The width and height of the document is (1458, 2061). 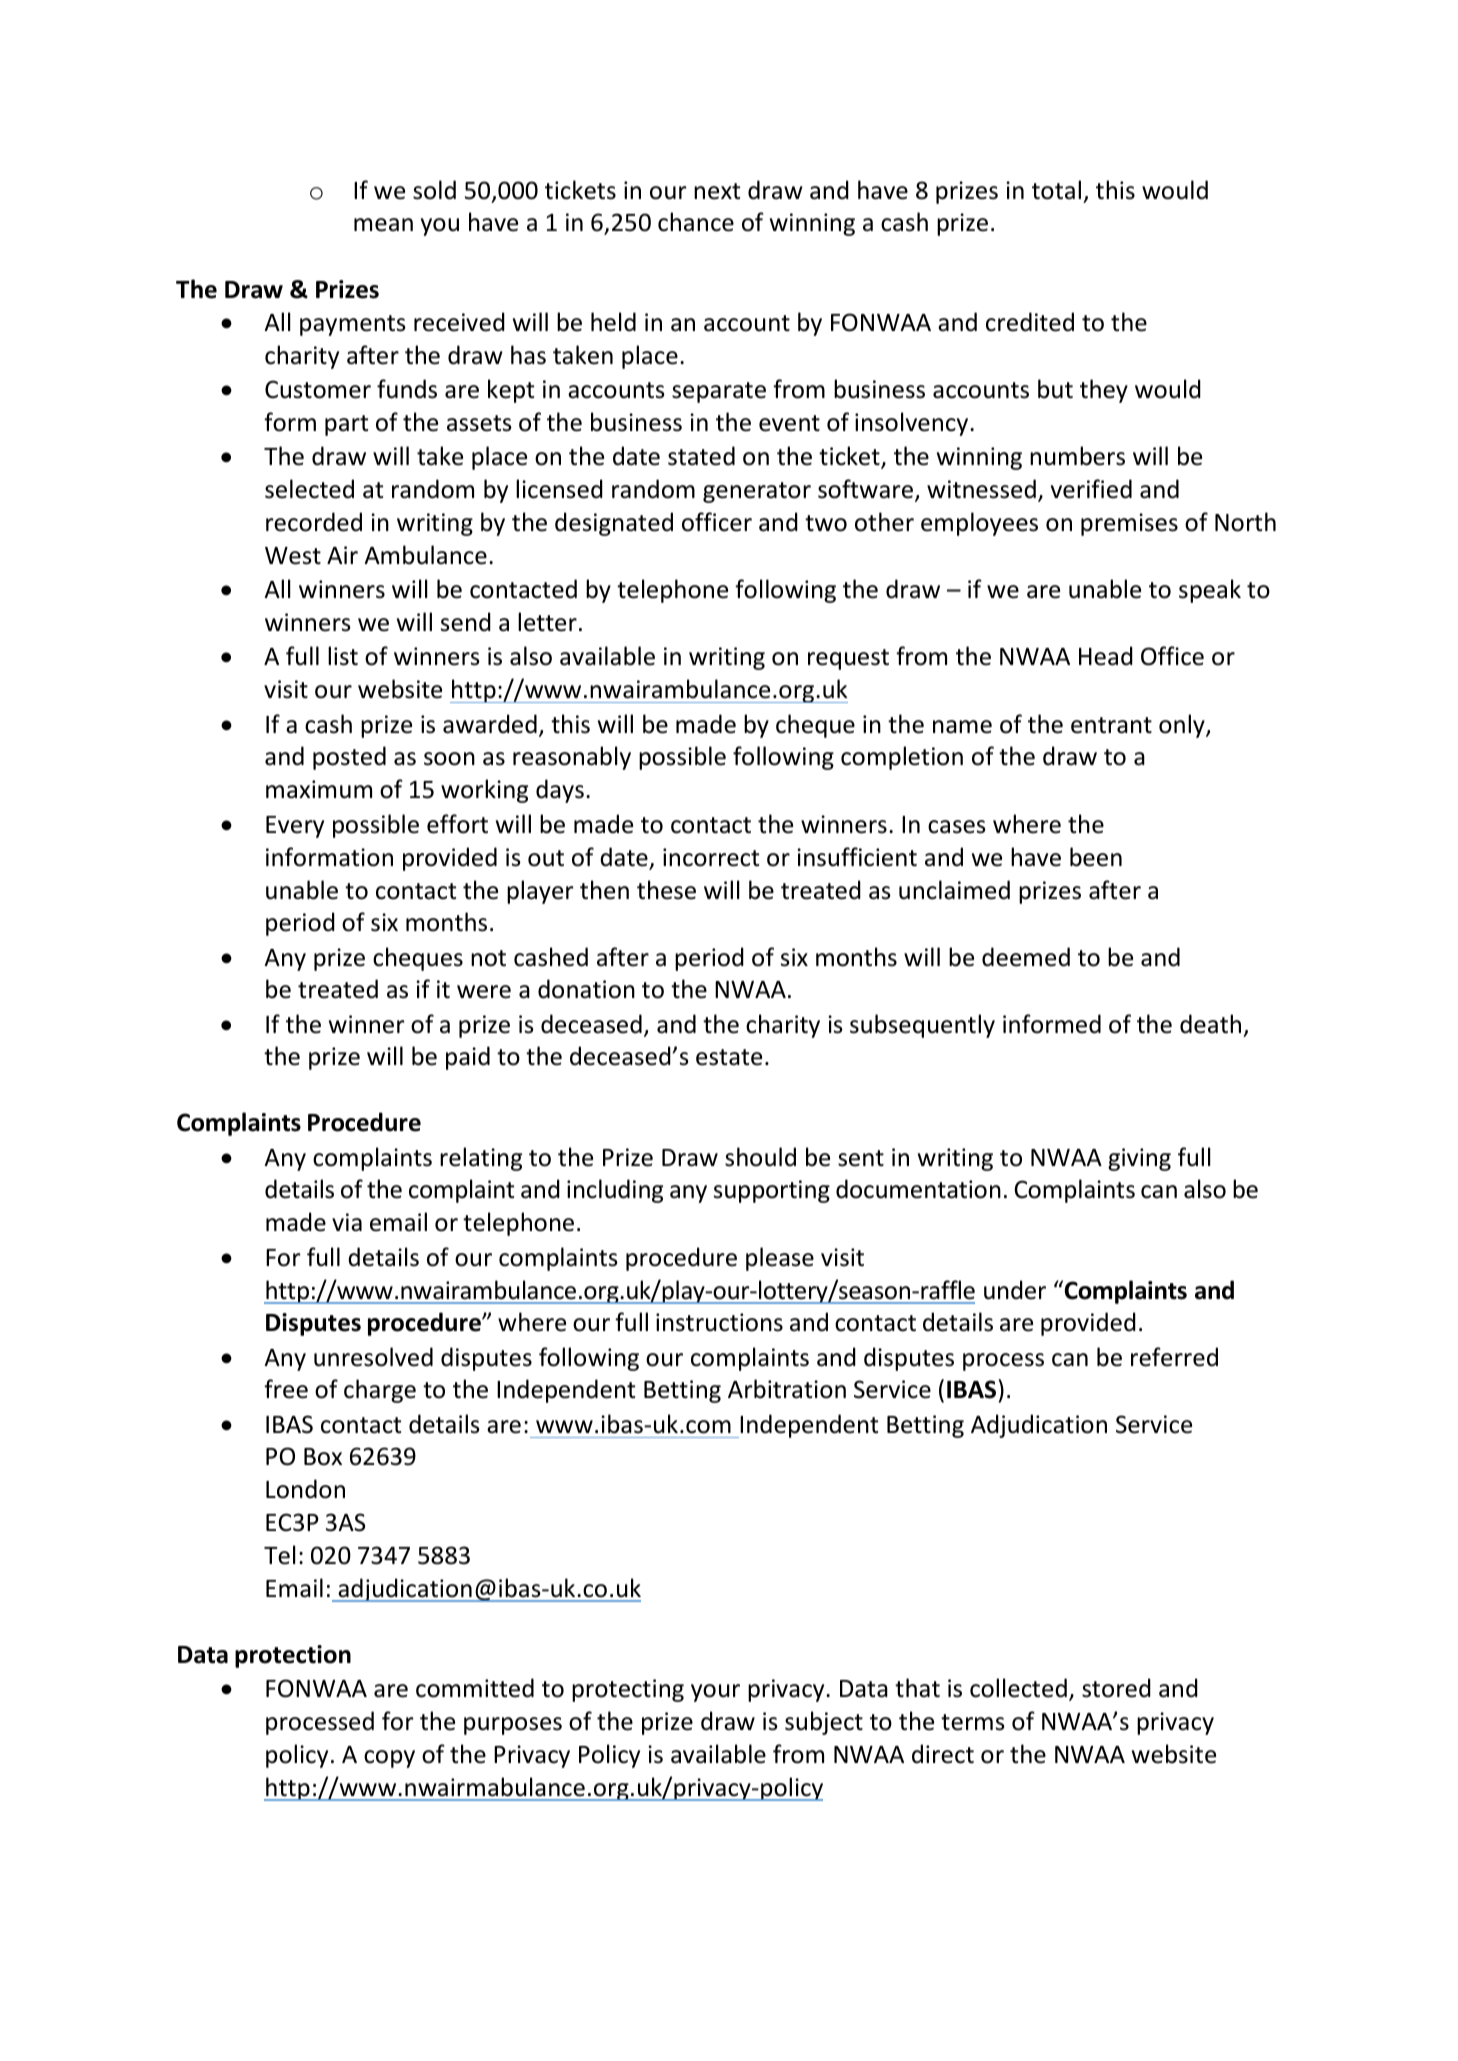 I want to click on chance, so click(x=696, y=222).
